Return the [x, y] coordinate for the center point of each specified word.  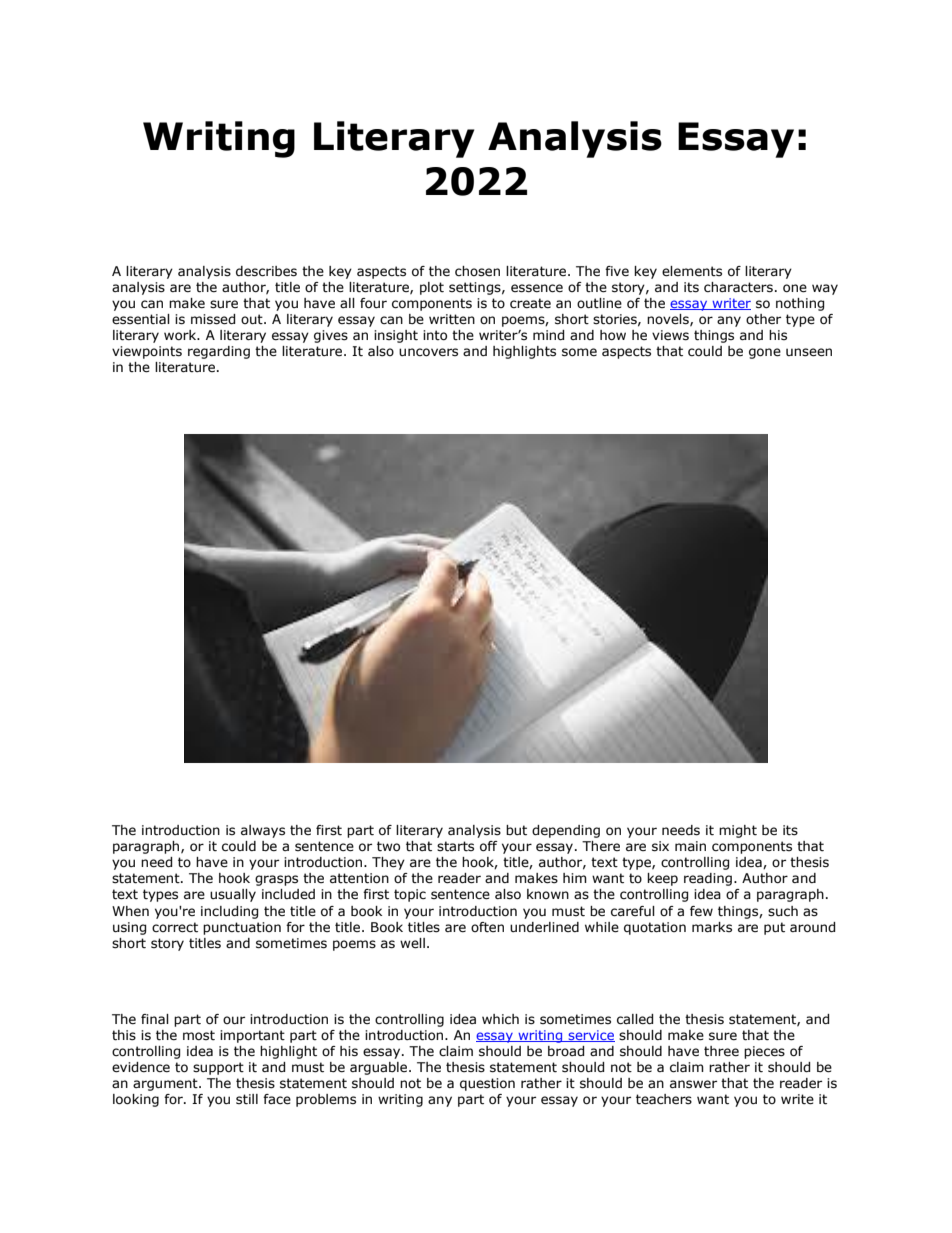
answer [693, 1084]
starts [455, 846]
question [487, 1084]
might [738, 831]
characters [738, 287]
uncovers [428, 352]
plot [432, 288]
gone [765, 353]
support [218, 1068]
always [263, 831]
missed [213, 319]
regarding [219, 352]
